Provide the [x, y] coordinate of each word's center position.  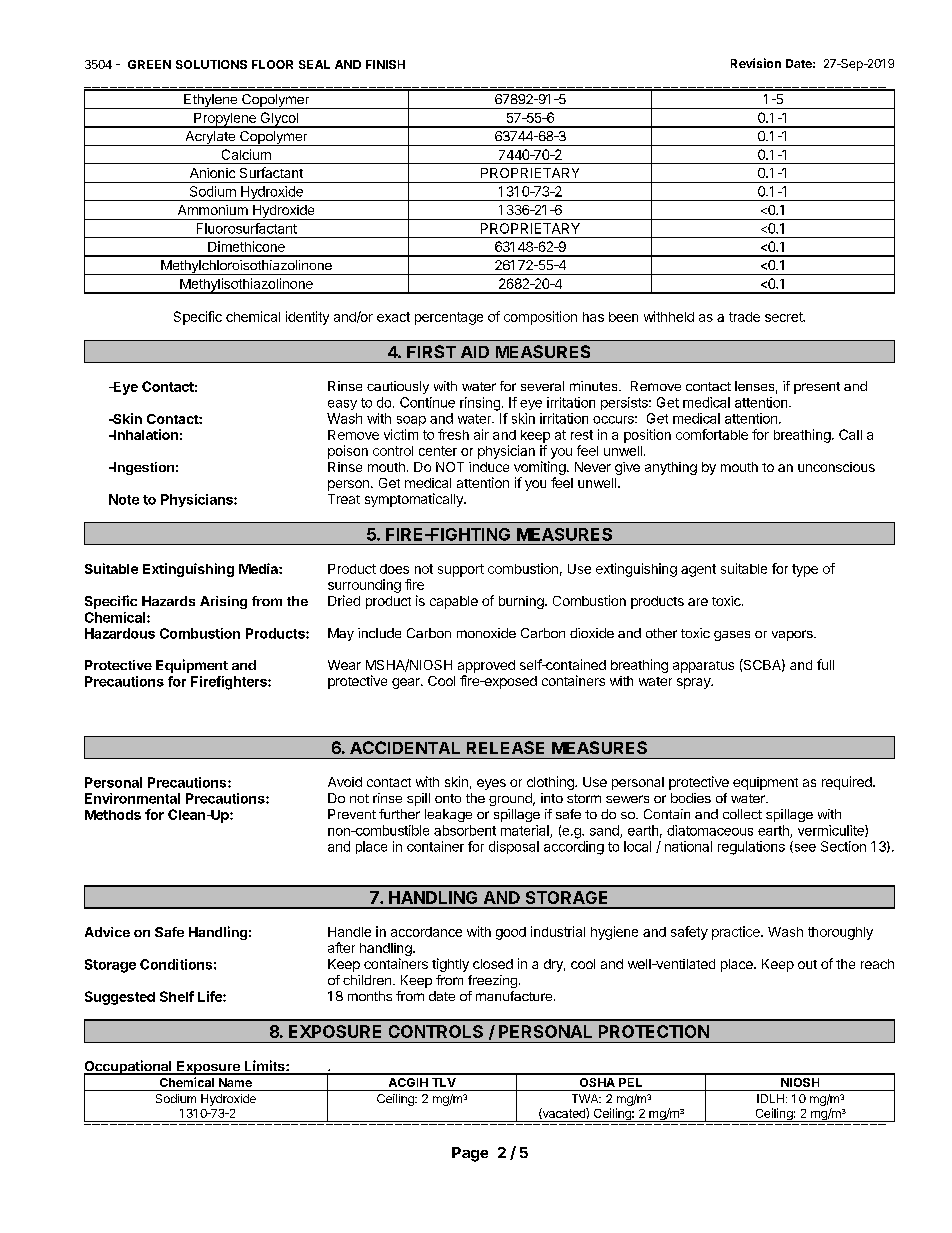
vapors [793, 635]
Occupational [129, 1068]
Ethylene [210, 101]
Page [470, 1154]
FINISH [385, 64]
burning [522, 602]
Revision [756, 63]
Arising [223, 602]
